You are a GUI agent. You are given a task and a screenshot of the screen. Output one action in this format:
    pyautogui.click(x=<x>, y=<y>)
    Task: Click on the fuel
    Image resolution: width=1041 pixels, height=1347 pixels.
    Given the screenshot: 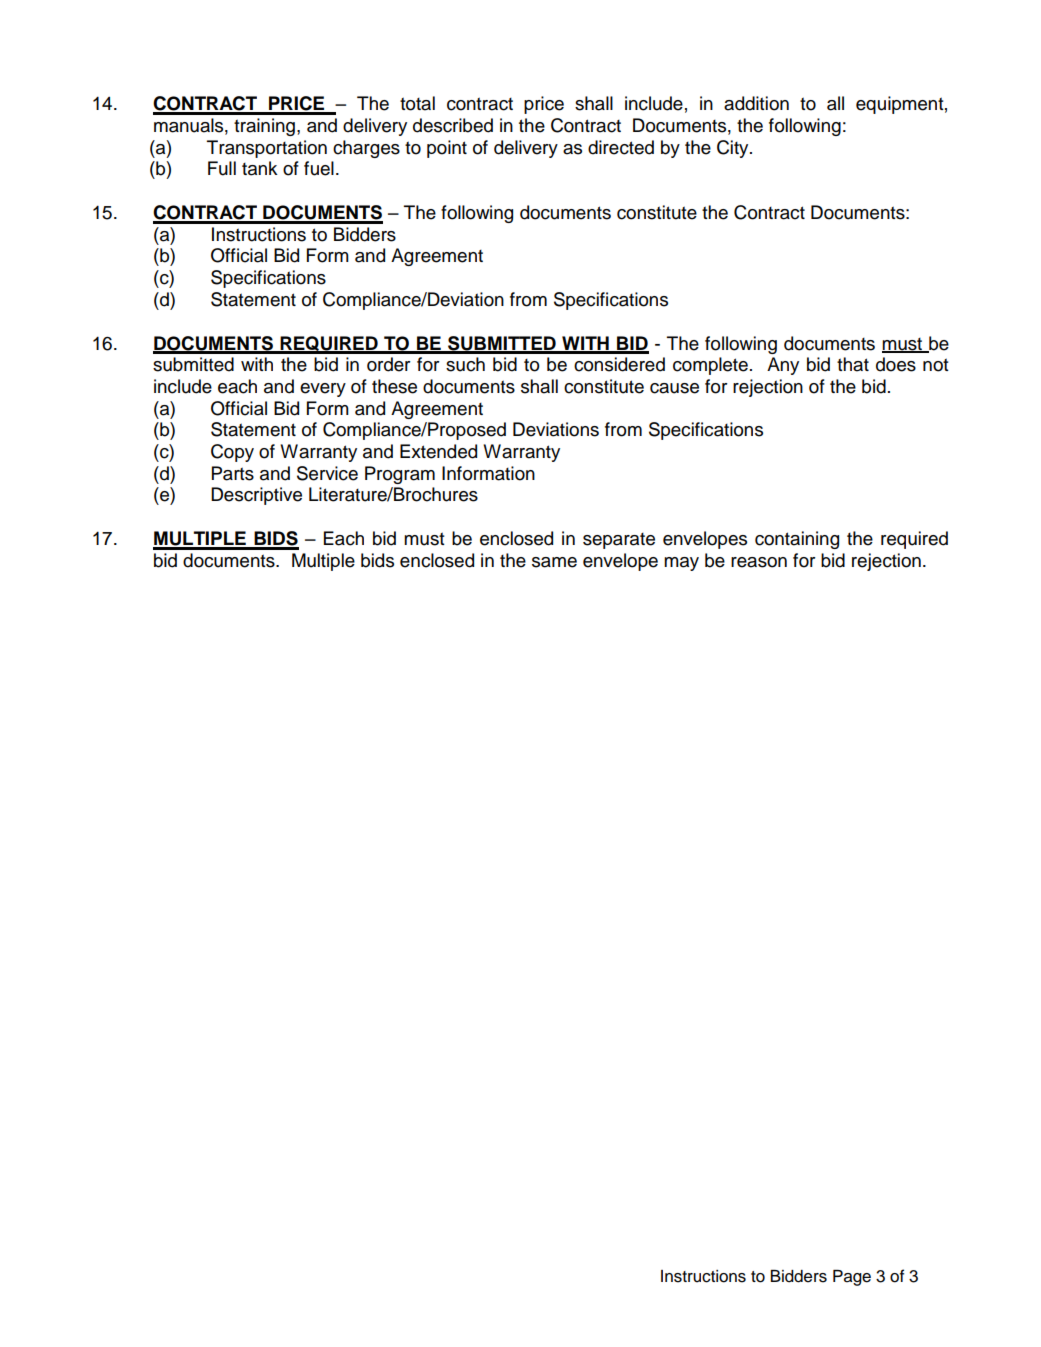 What is the action you would take?
    pyautogui.click(x=319, y=168)
